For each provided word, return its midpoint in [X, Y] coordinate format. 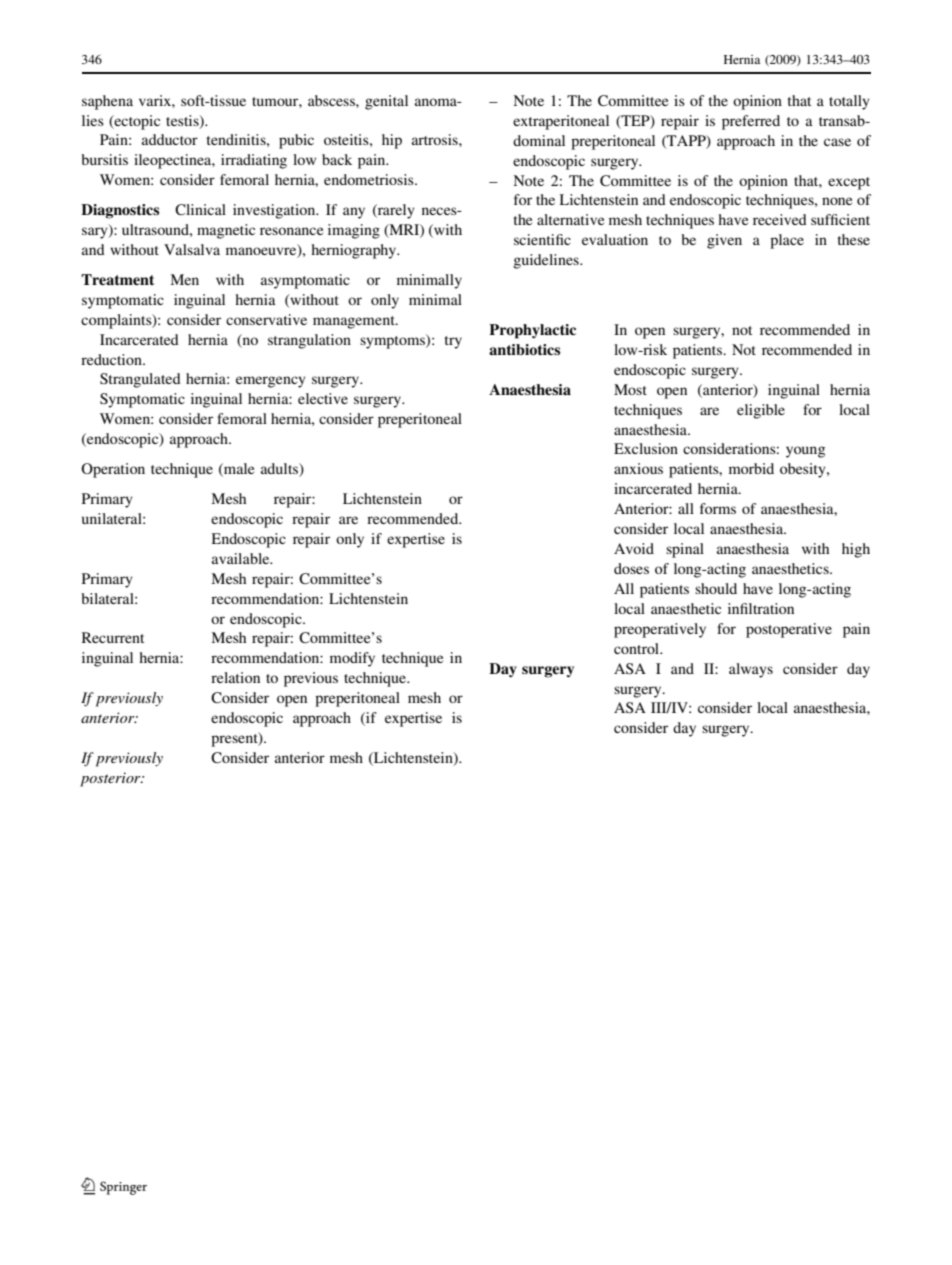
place [787, 241]
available [242, 558]
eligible [761, 411]
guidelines [547, 261]
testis [183, 121]
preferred [751, 122]
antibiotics [524, 349]
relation [235, 677]
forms [718, 508]
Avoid [634, 548]
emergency [271, 382]
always [751, 670]
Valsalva [192, 249]
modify [352, 659]
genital [386, 102]
